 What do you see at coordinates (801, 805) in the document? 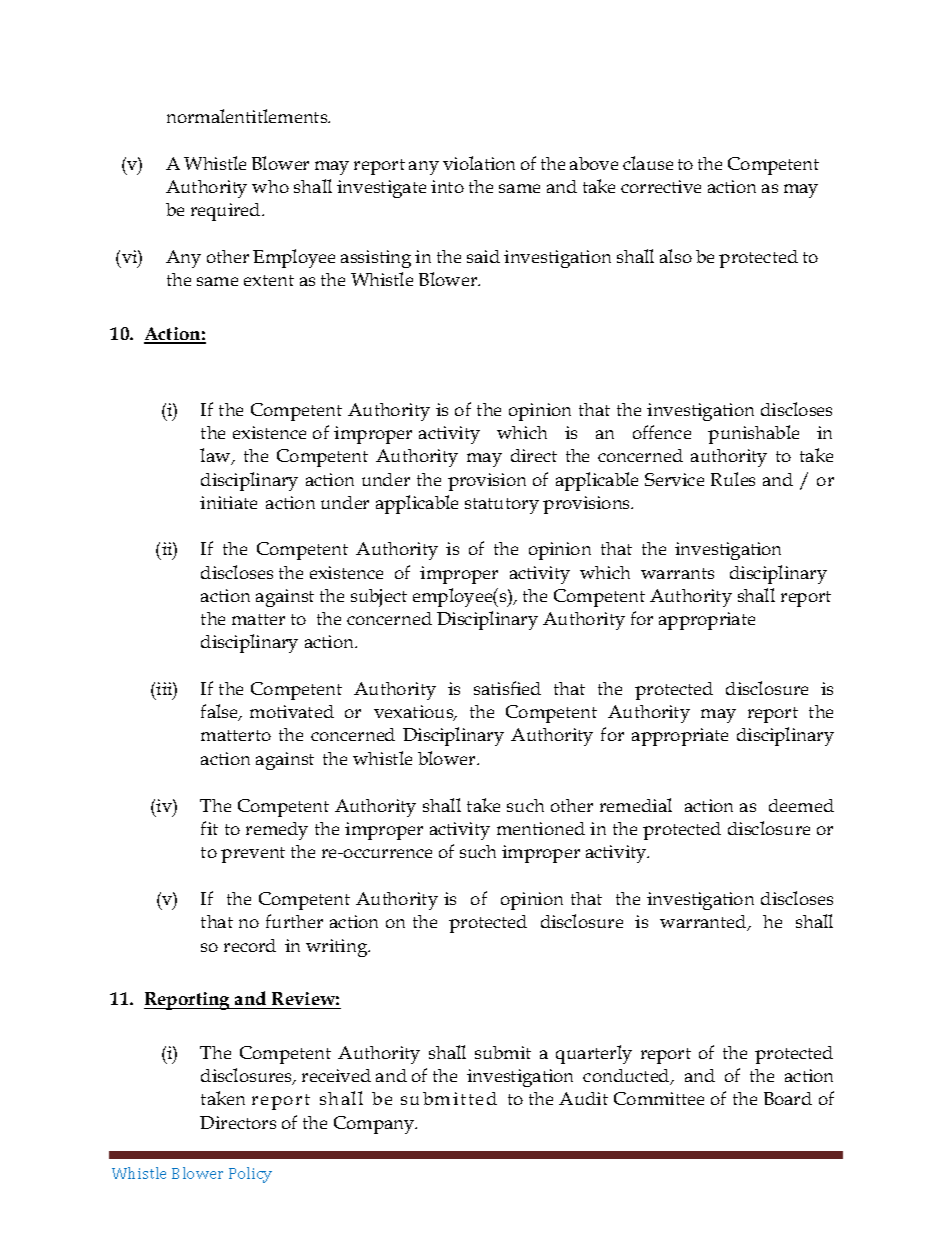
I see `deemed` at bounding box center [801, 805].
